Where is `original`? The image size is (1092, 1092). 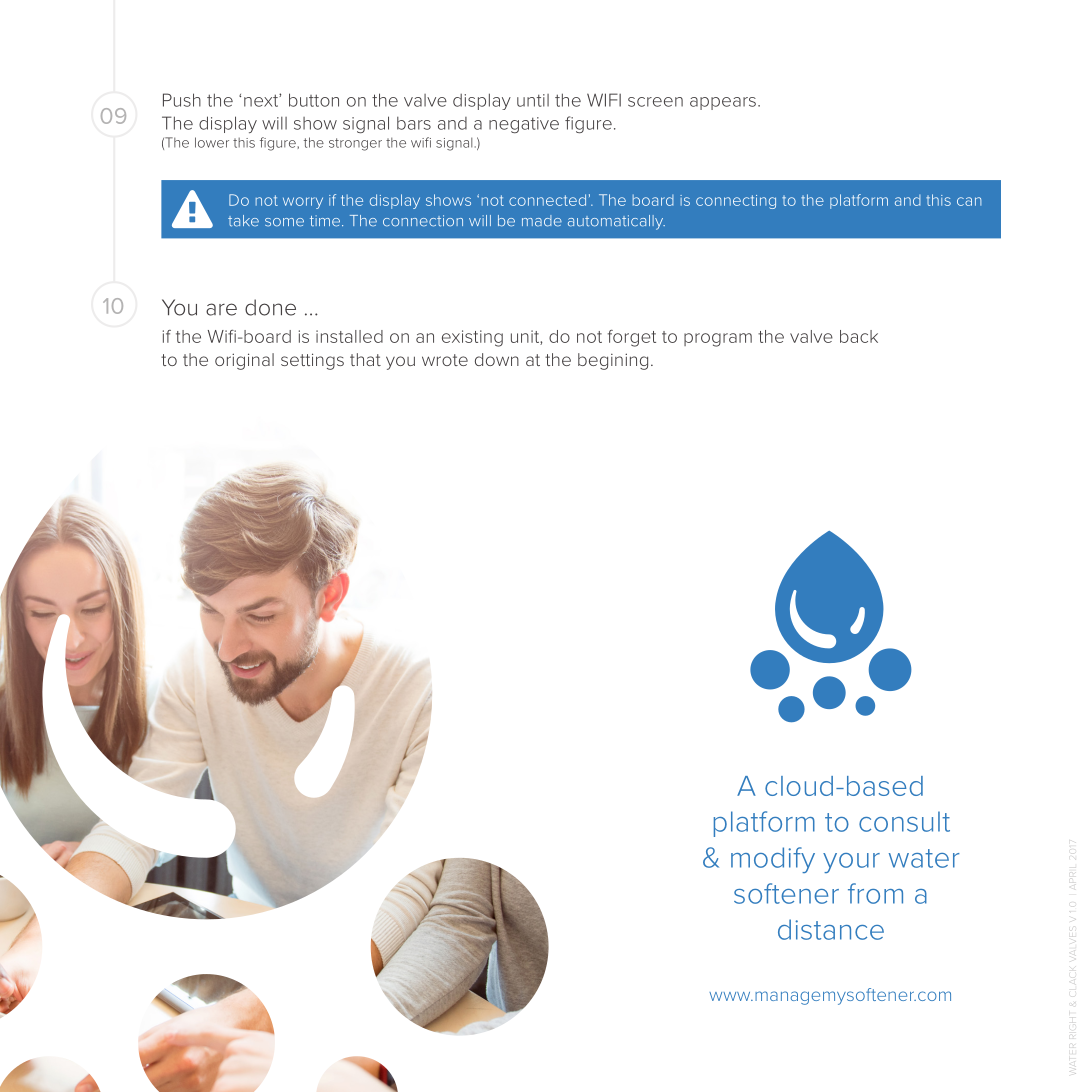
original is located at coordinates (244, 361).
